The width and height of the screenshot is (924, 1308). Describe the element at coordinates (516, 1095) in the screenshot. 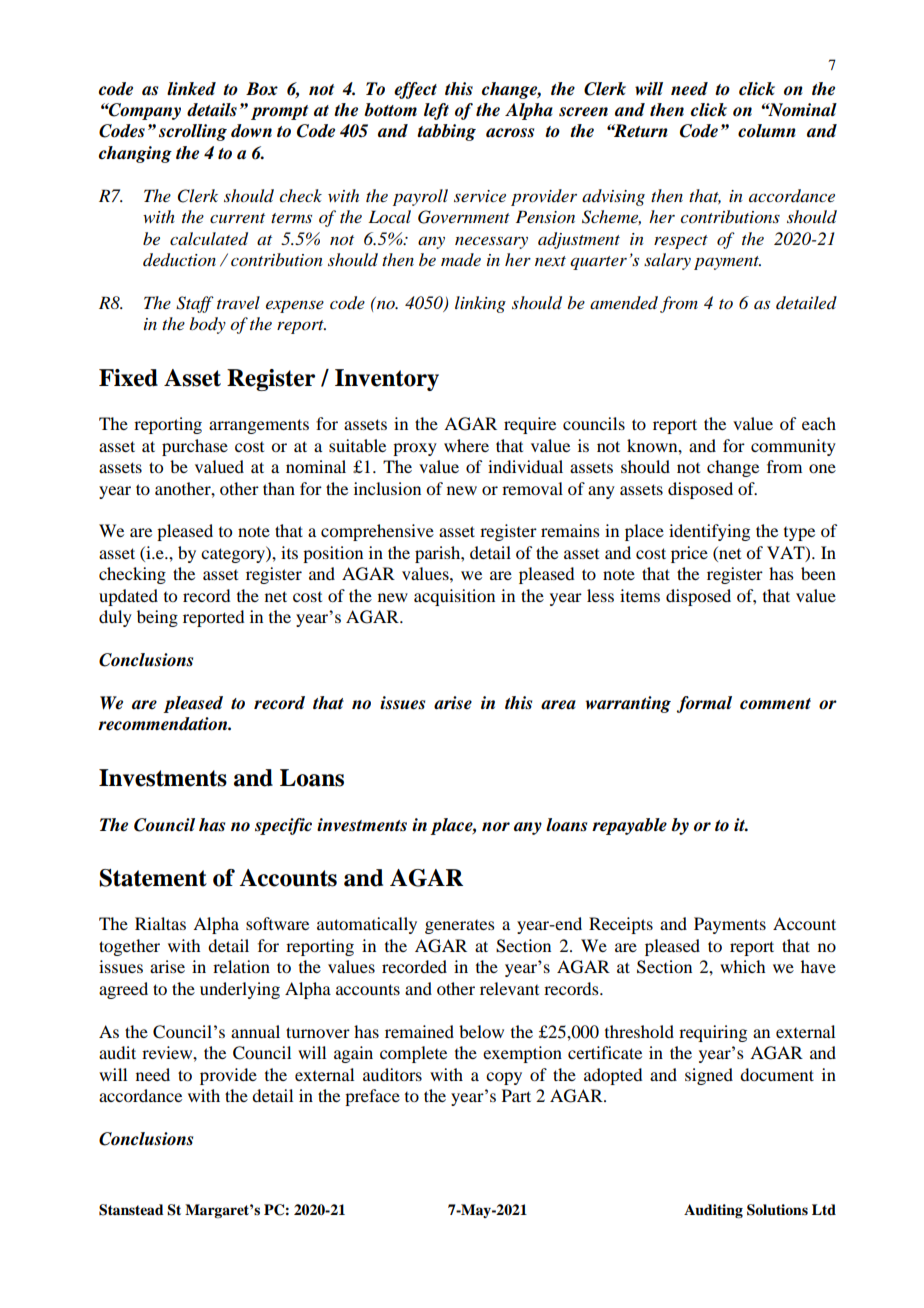

I see `Part` at that location.
